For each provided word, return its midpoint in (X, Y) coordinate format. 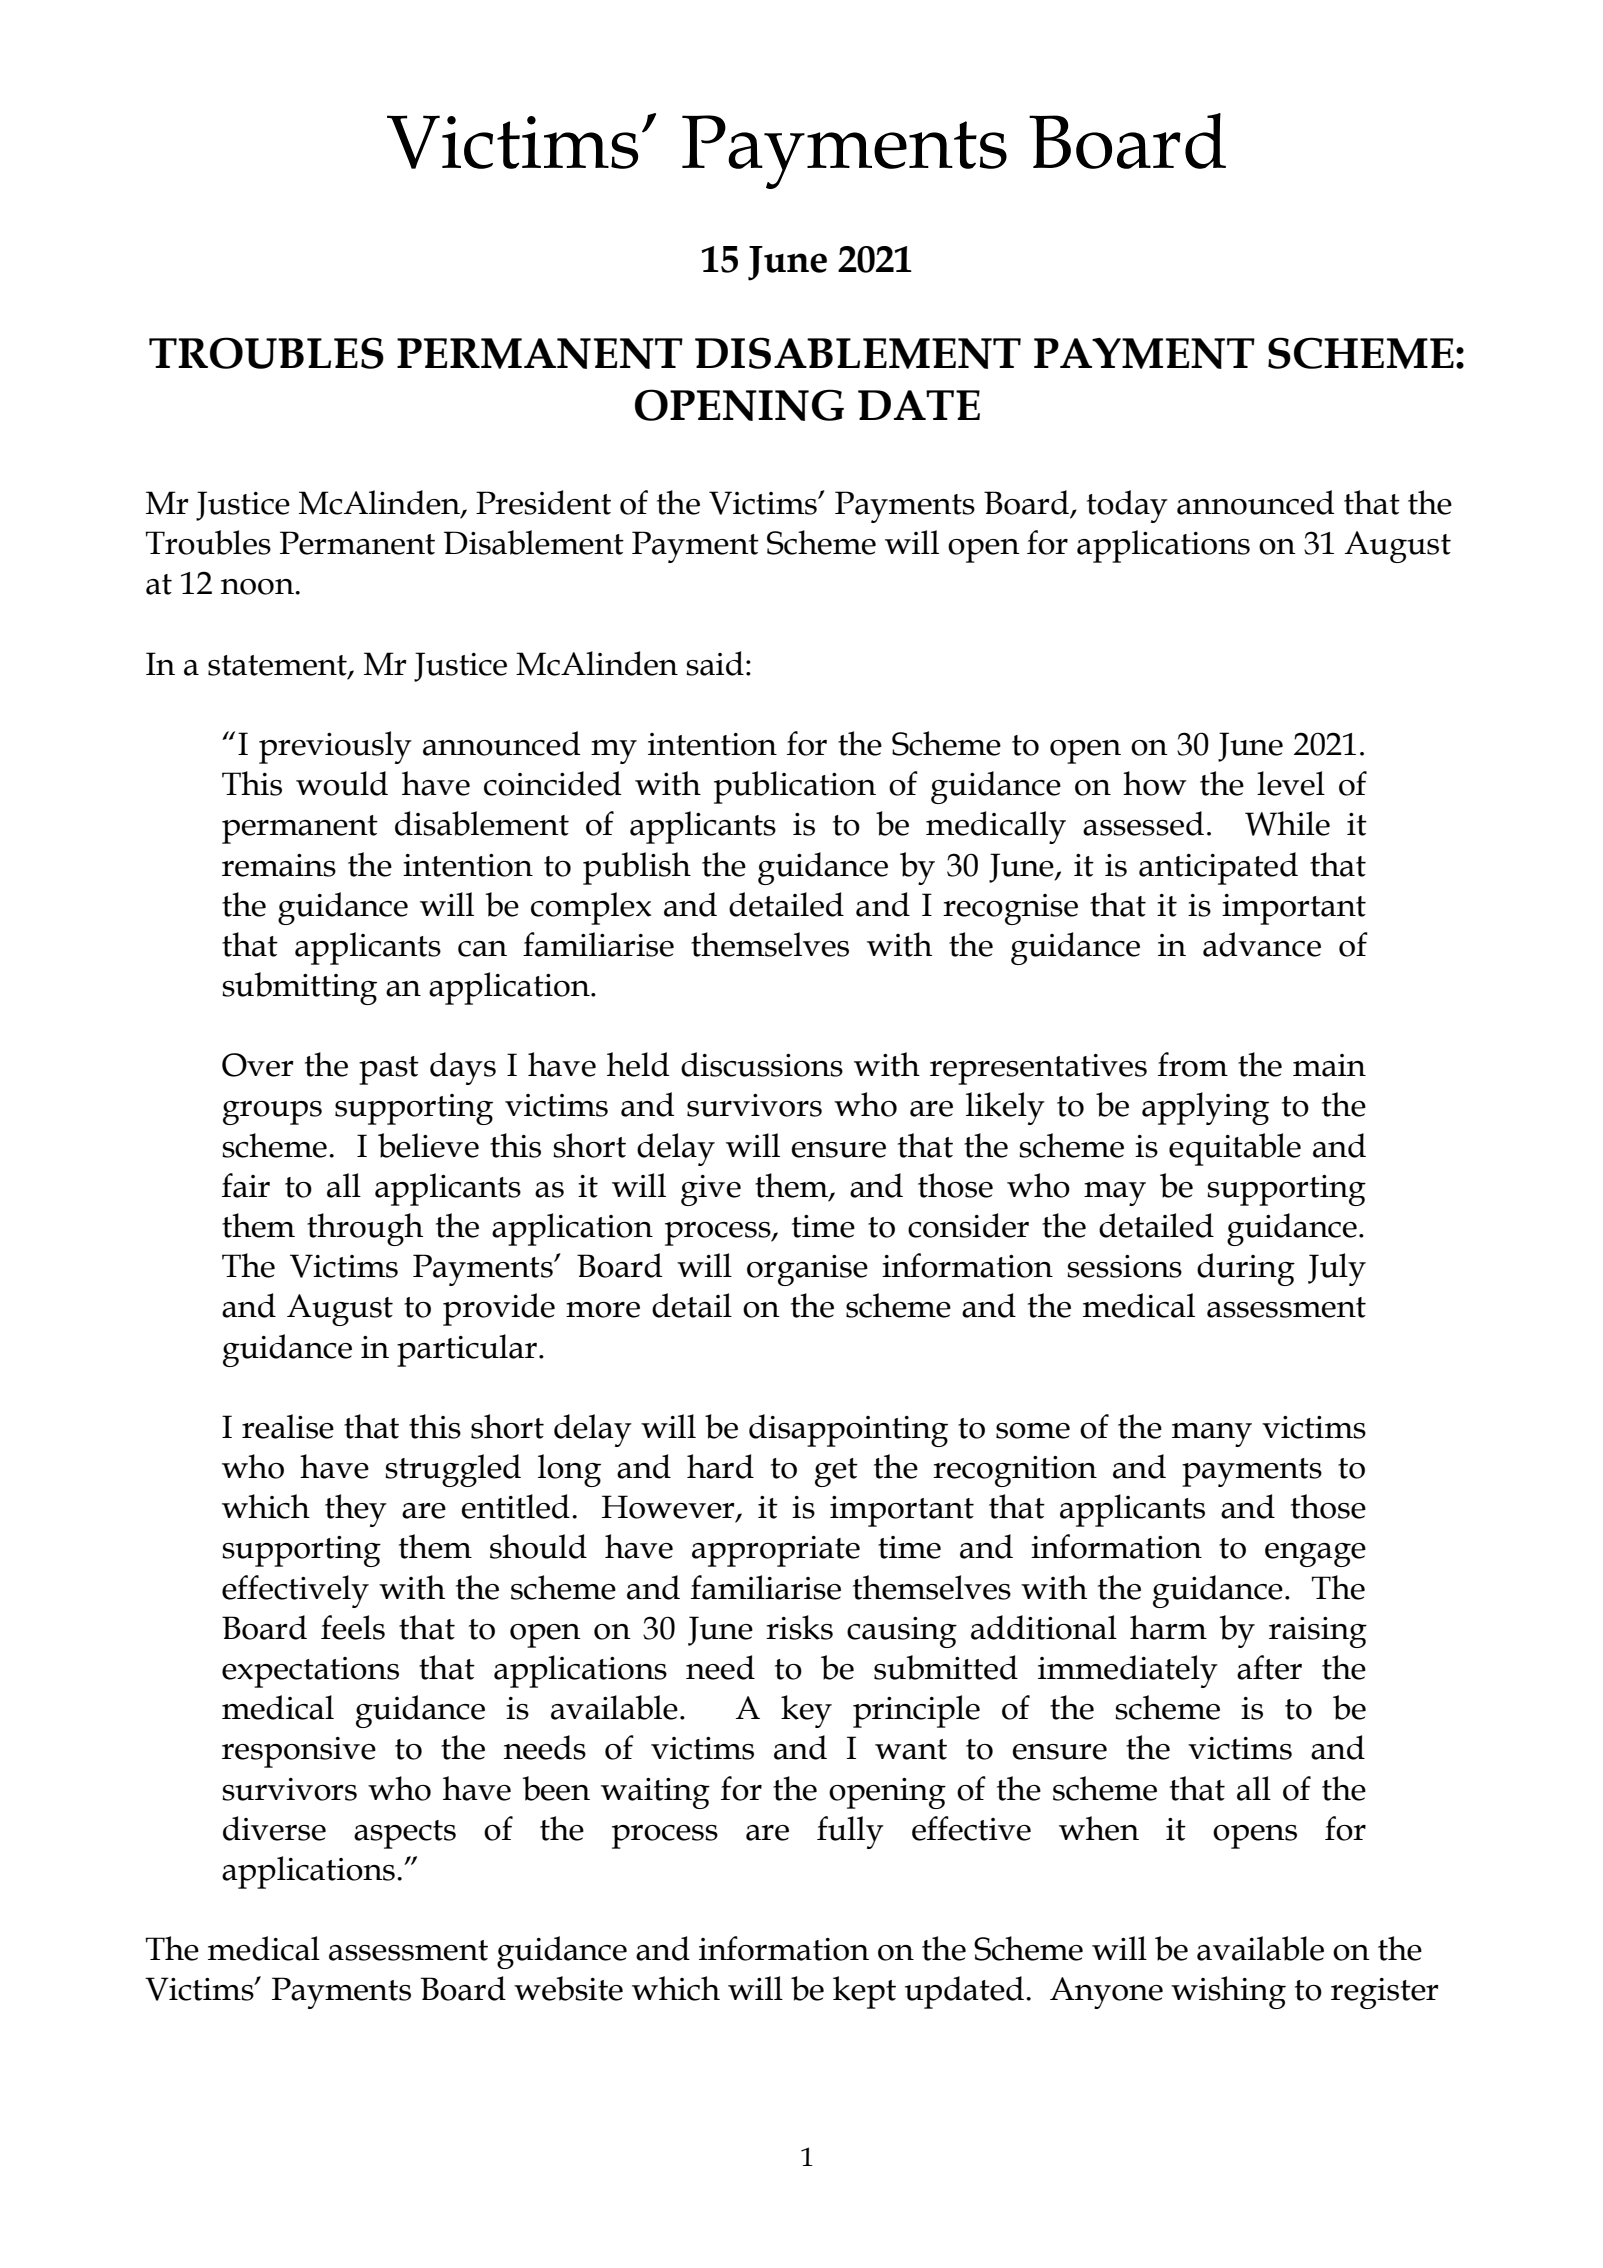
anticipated (1218, 868)
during (1246, 1269)
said (715, 663)
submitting (299, 988)
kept (864, 1992)
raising (1318, 1632)
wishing (1228, 1992)
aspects (405, 1834)
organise (807, 1270)
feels (353, 1627)
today (1127, 506)
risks (799, 1627)
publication (795, 787)
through (365, 1229)
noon (258, 587)
